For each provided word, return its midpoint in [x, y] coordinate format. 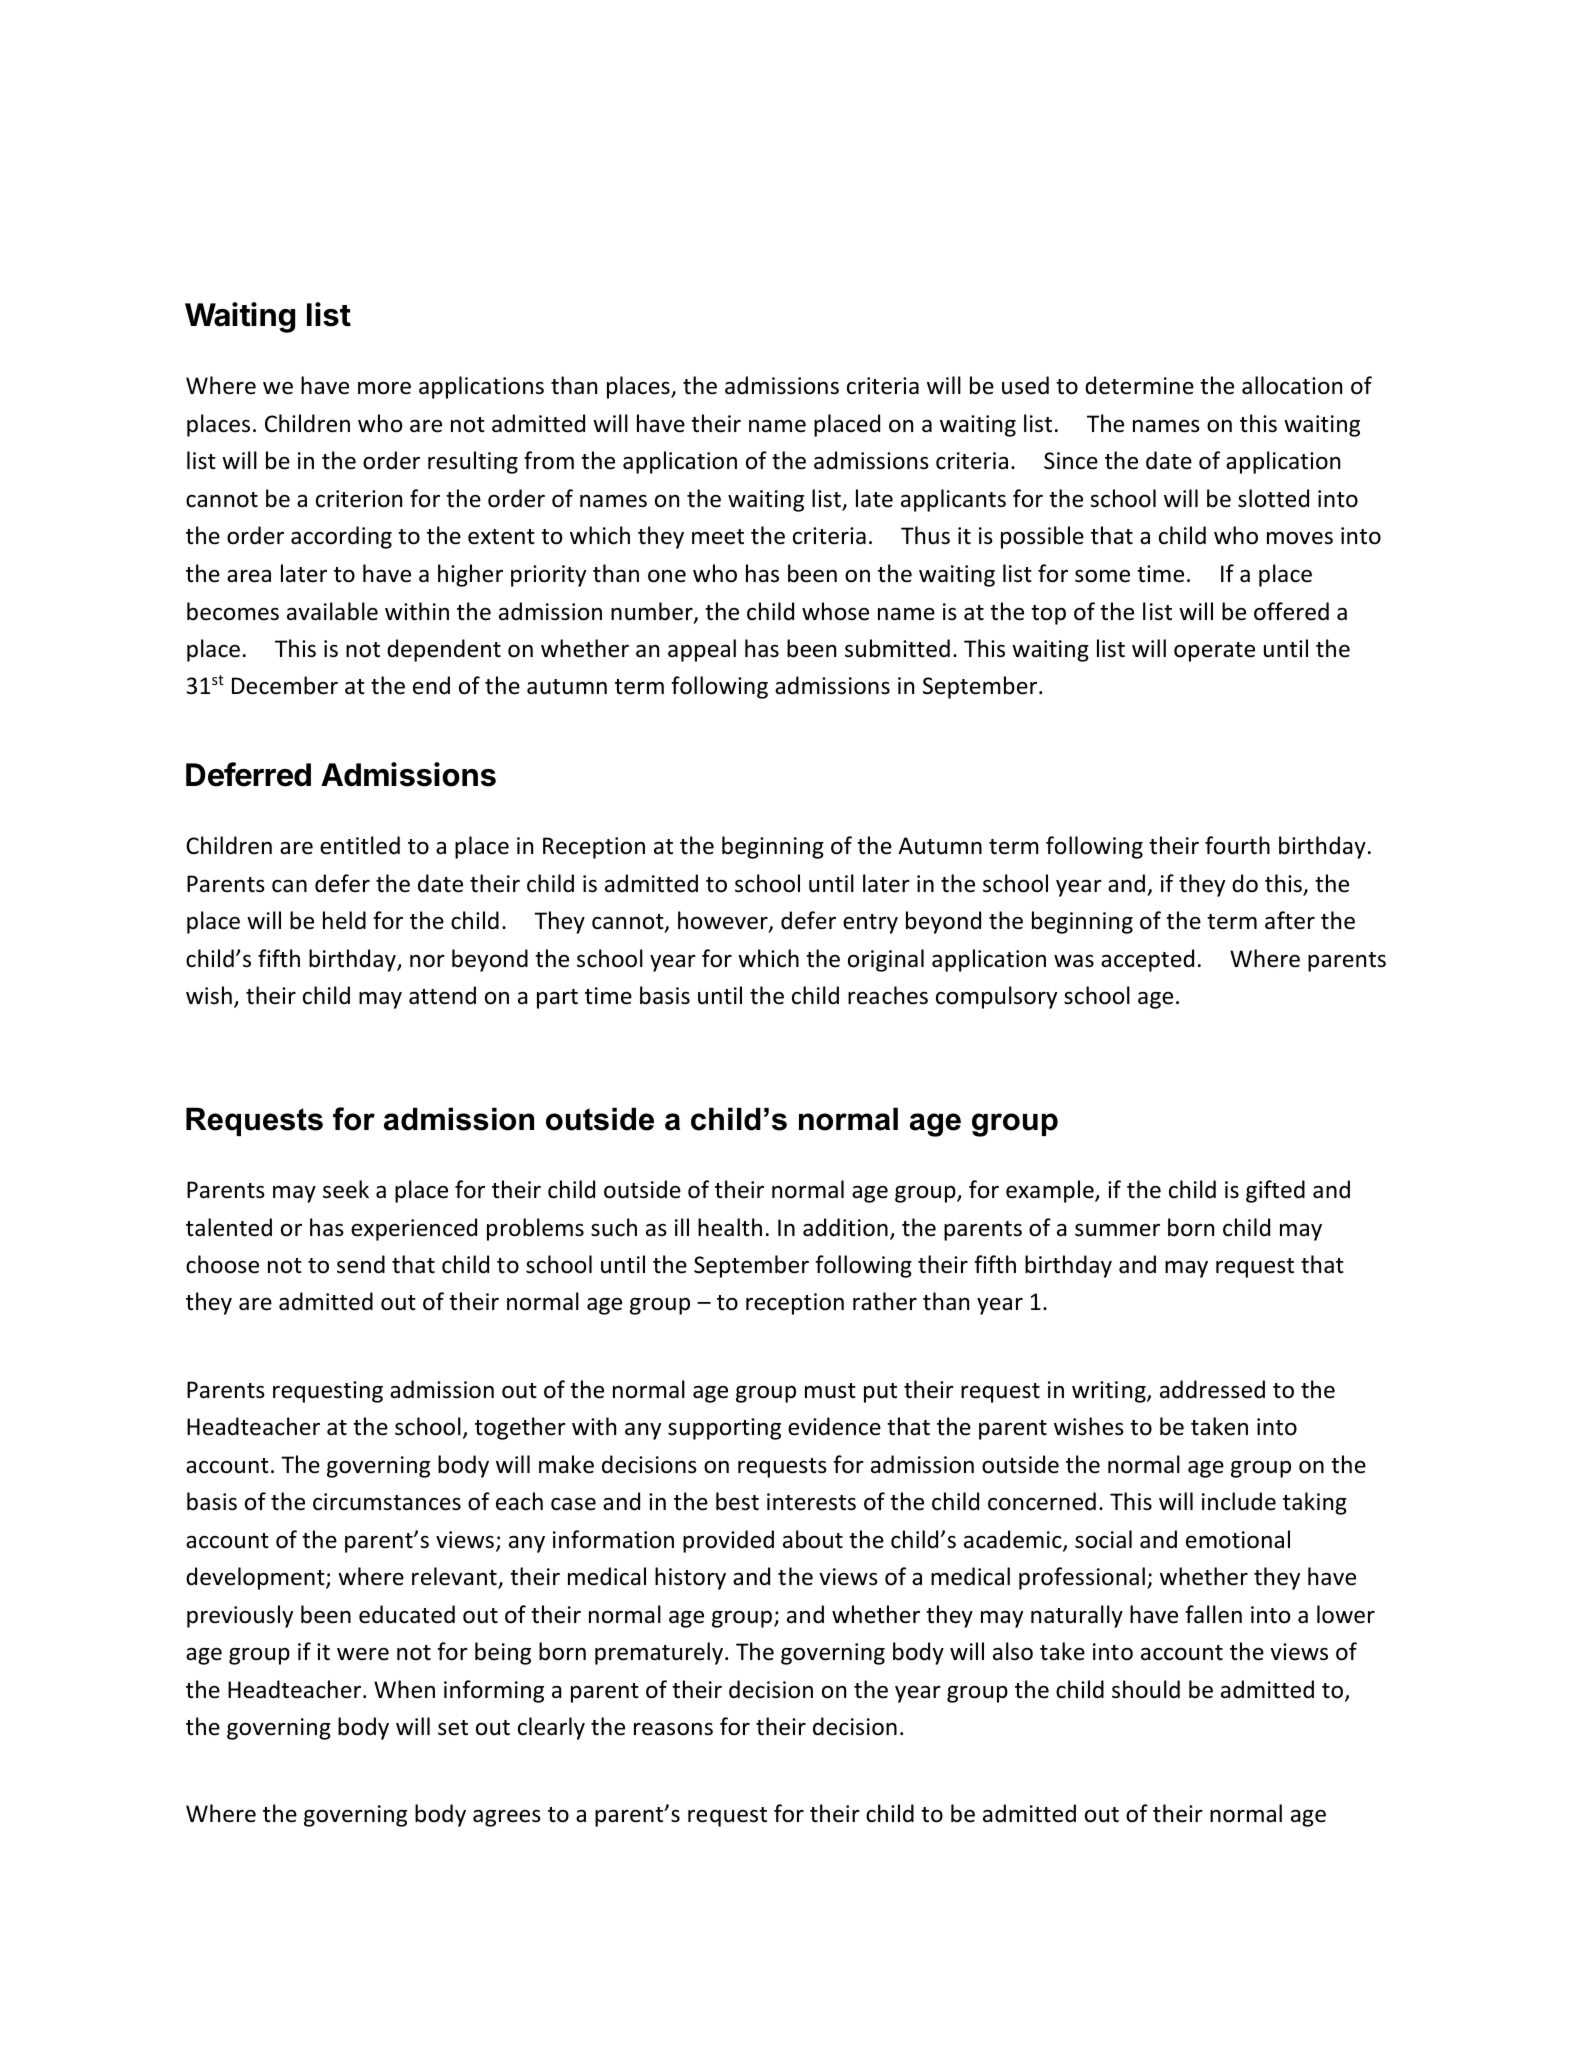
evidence [834, 1426]
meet [718, 537]
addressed [1212, 1389]
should [1146, 1689]
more [384, 388]
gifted [1275, 1191]
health [730, 1227]
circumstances [387, 1502]
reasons [673, 1729]
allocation [1292, 385]
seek [346, 1189]
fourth [1237, 845]
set [453, 1728]
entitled [360, 845]
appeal [702, 650]
